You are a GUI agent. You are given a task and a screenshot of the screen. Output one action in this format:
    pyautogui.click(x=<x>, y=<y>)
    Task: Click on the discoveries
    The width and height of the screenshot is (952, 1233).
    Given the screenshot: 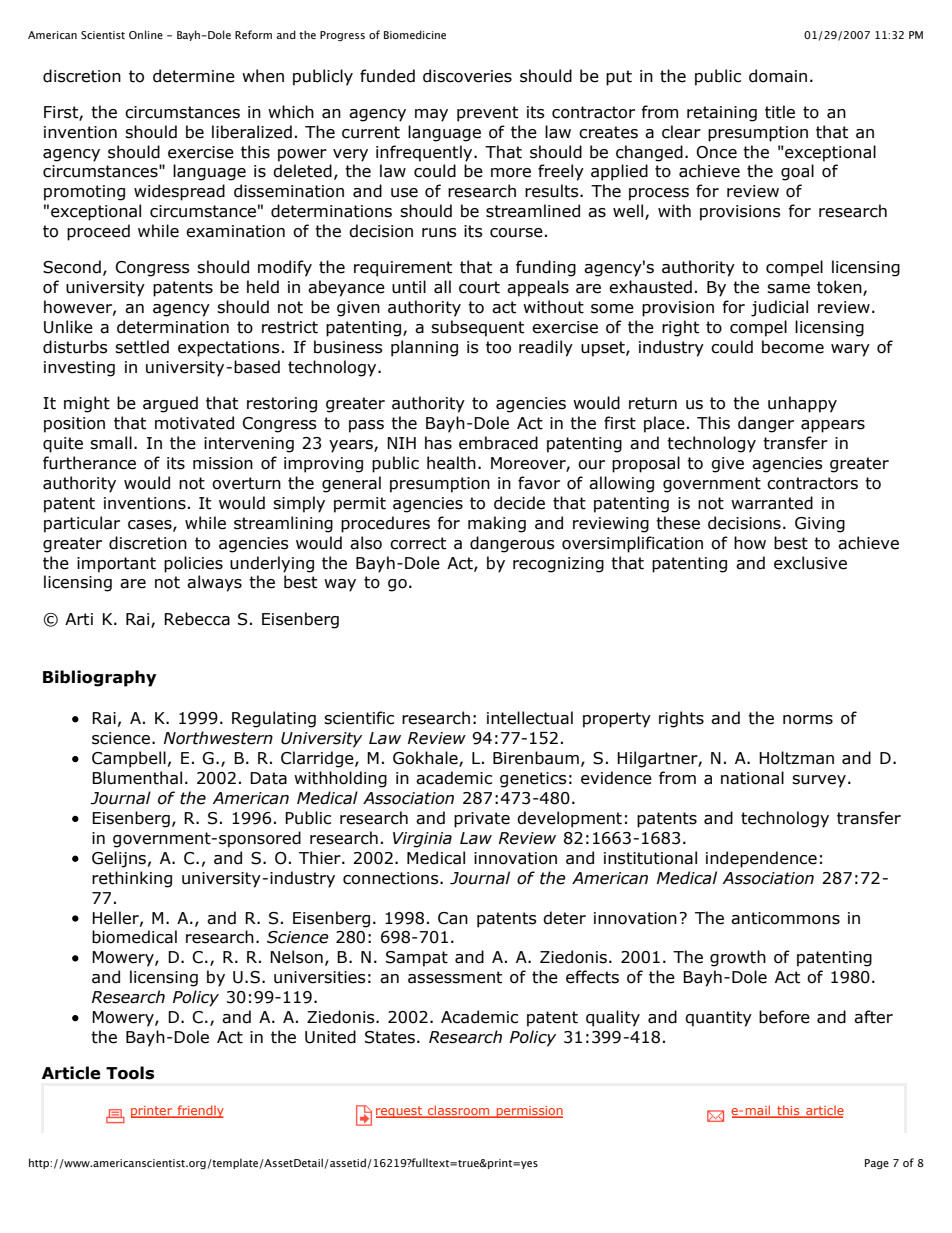 What is the action you would take?
    pyautogui.click(x=467, y=76)
